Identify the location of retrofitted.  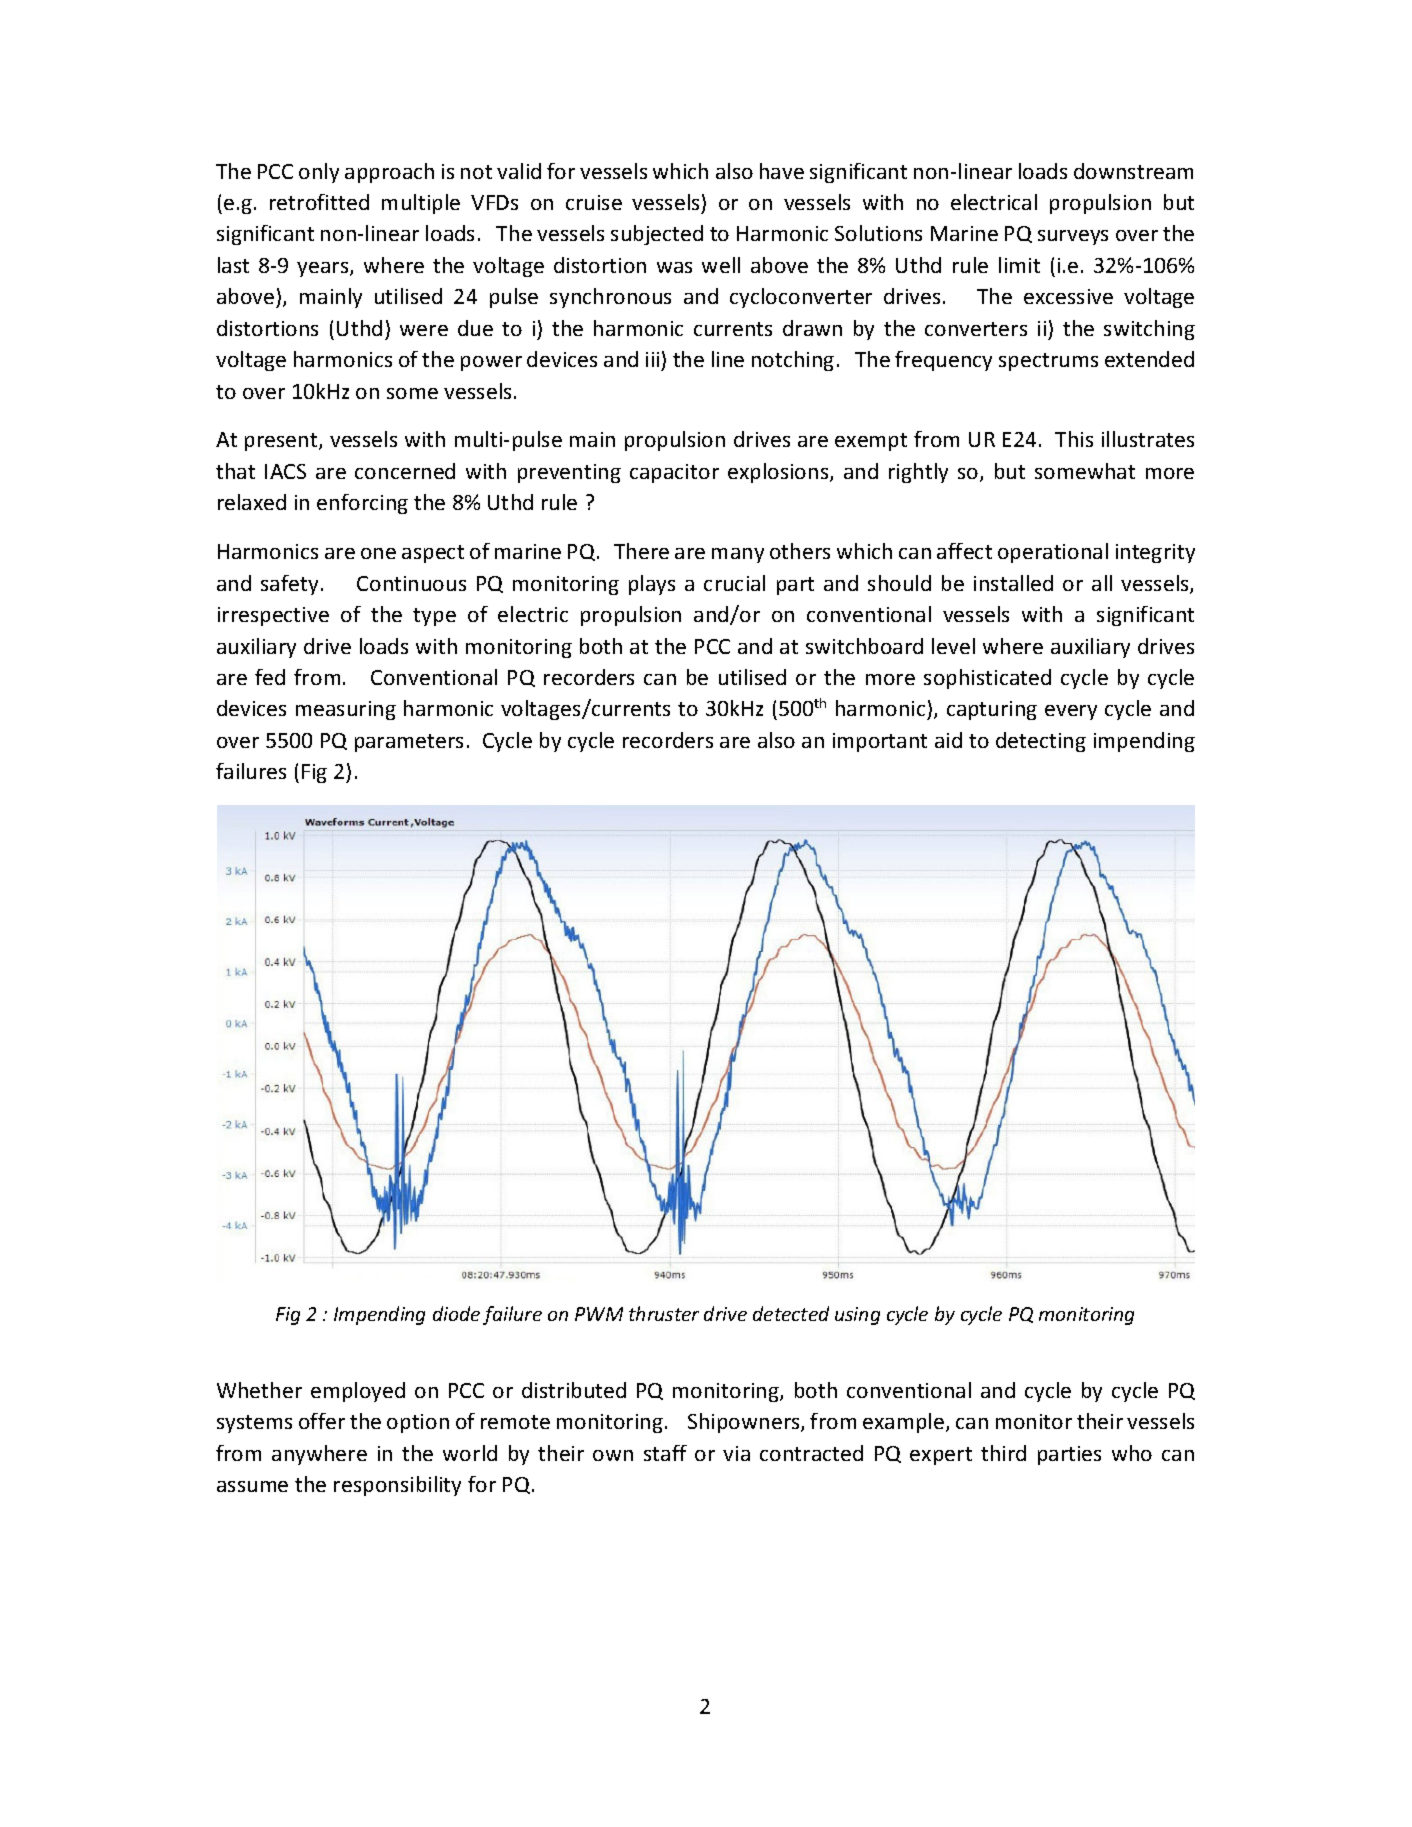
(319, 202).
